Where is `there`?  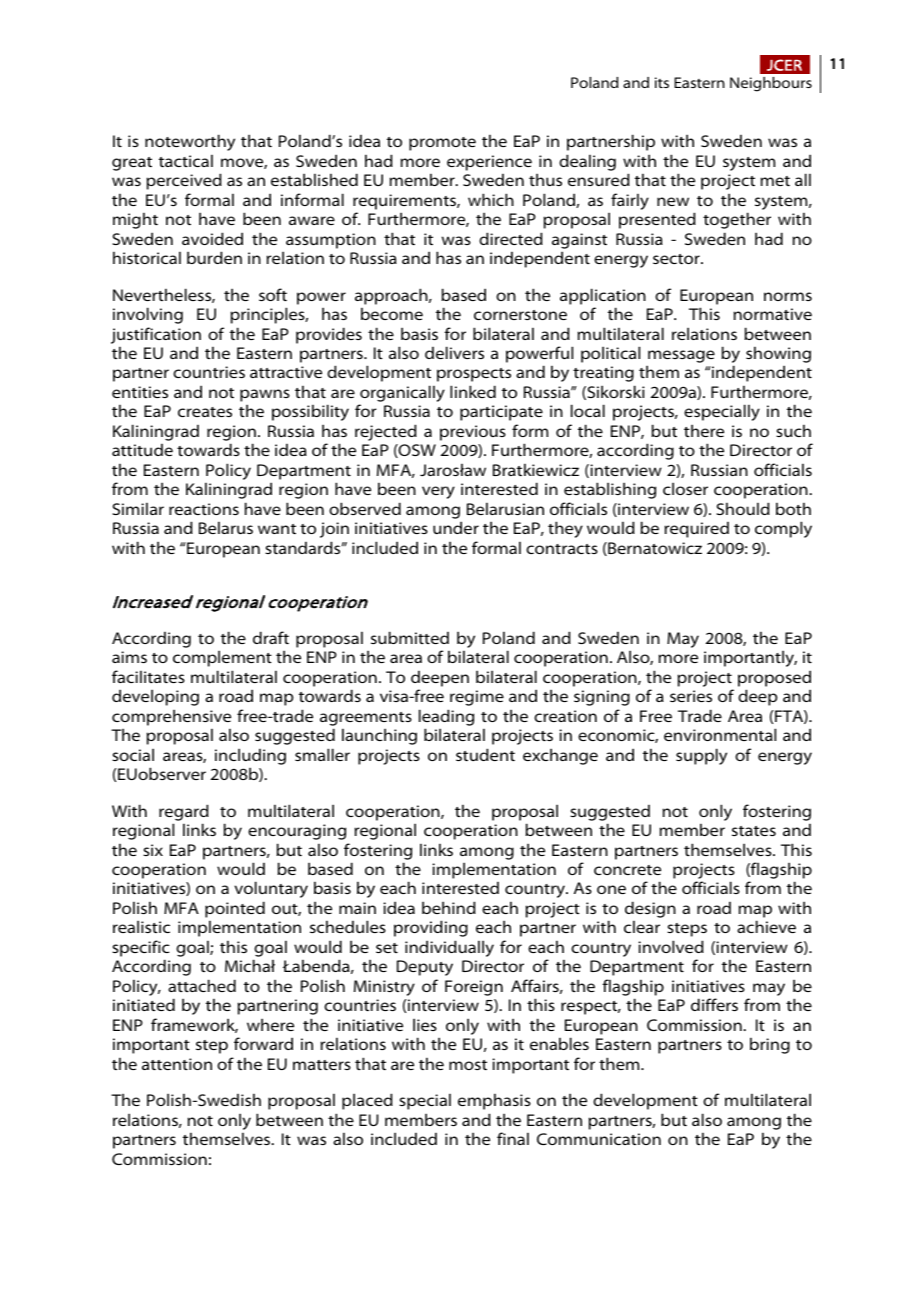
there is located at coordinates (704, 430).
